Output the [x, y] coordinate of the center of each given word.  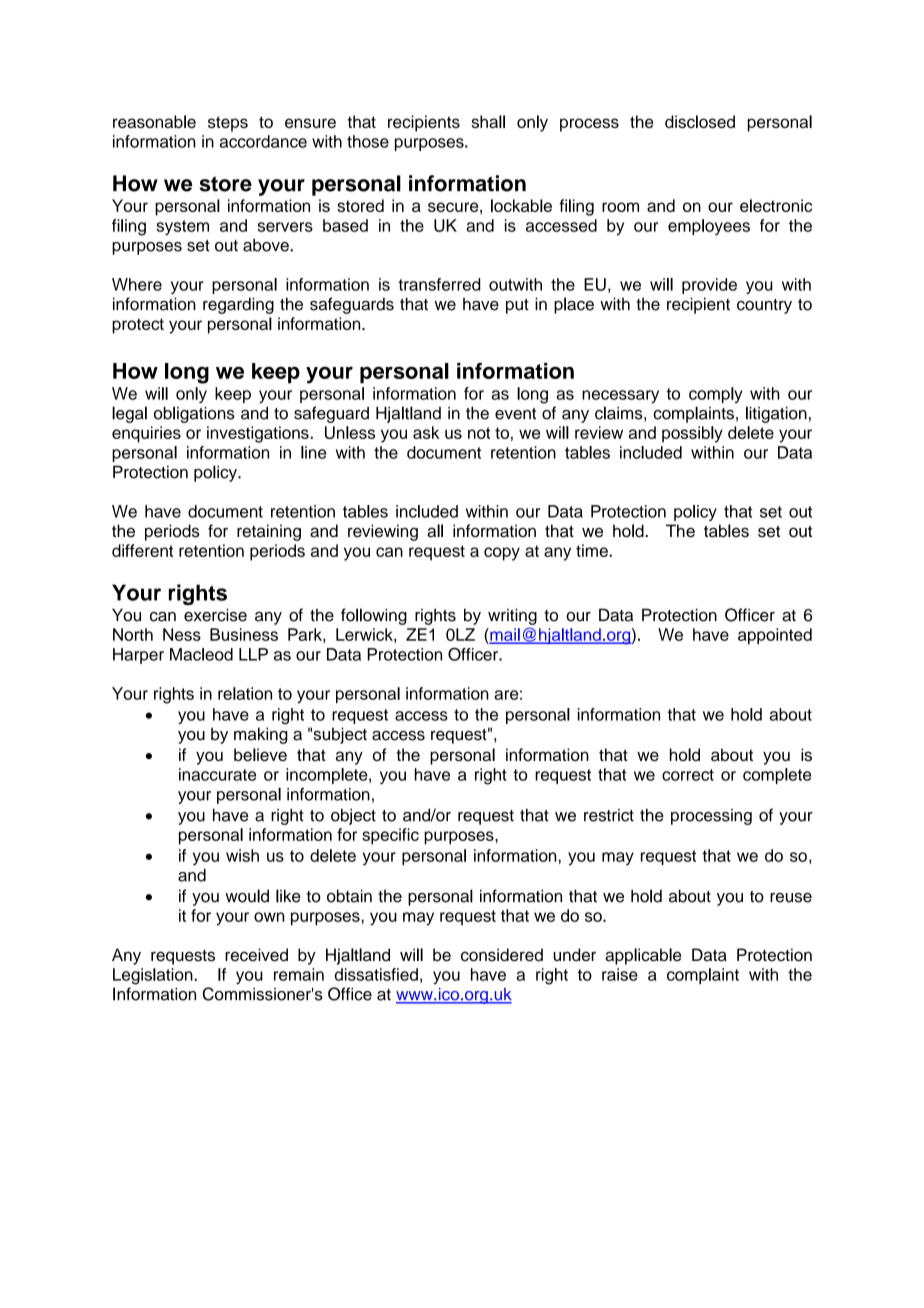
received [256, 955]
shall [488, 121]
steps [228, 124]
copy [502, 554]
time [593, 550]
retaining [269, 532]
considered [502, 955]
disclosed [700, 121]
